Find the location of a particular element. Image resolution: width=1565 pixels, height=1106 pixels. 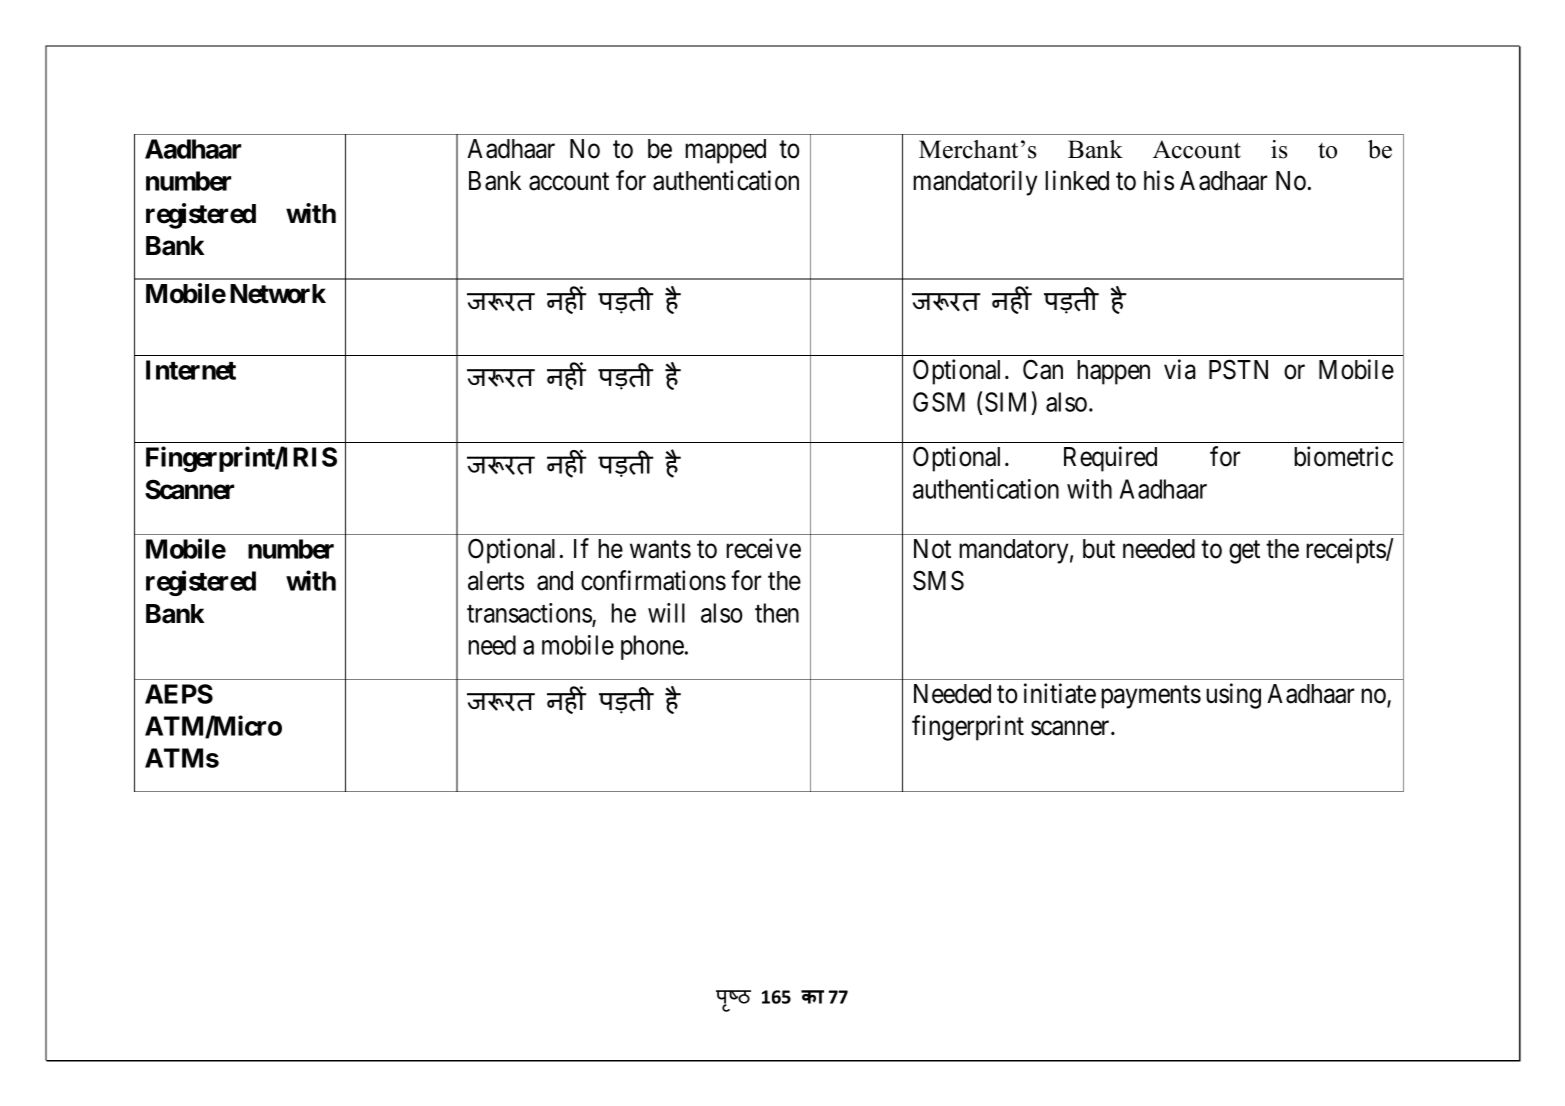

Required is located at coordinates (1110, 459).
